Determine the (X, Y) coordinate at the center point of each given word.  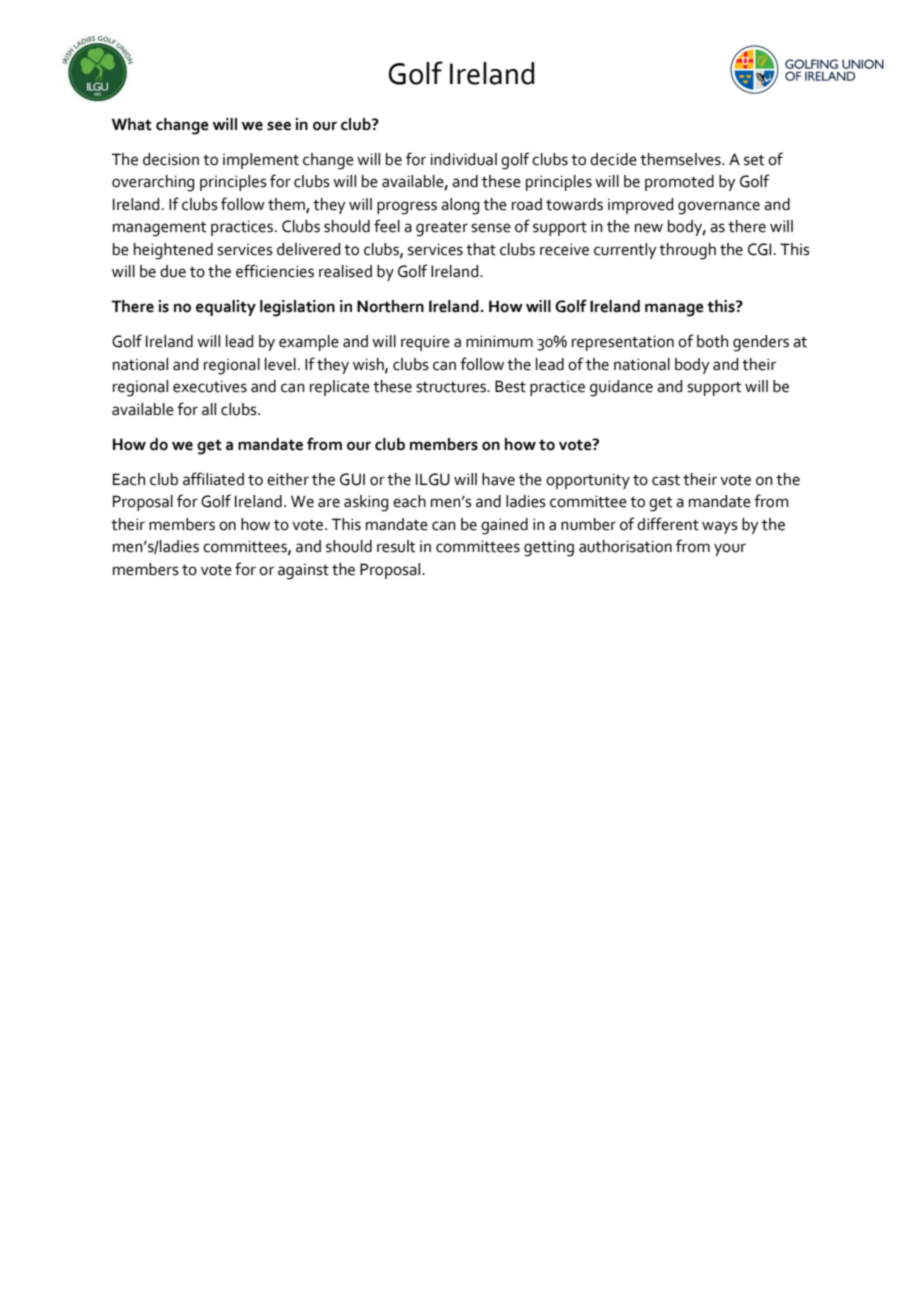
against (303, 572)
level (280, 364)
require (425, 343)
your (730, 549)
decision (171, 159)
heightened (173, 251)
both (712, 341)
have (498, 479)
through (687, 251)
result (396, 546)
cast (666, 480)
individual (464, 159)
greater (442, 229)
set (754, 160)
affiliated (213, 479)
